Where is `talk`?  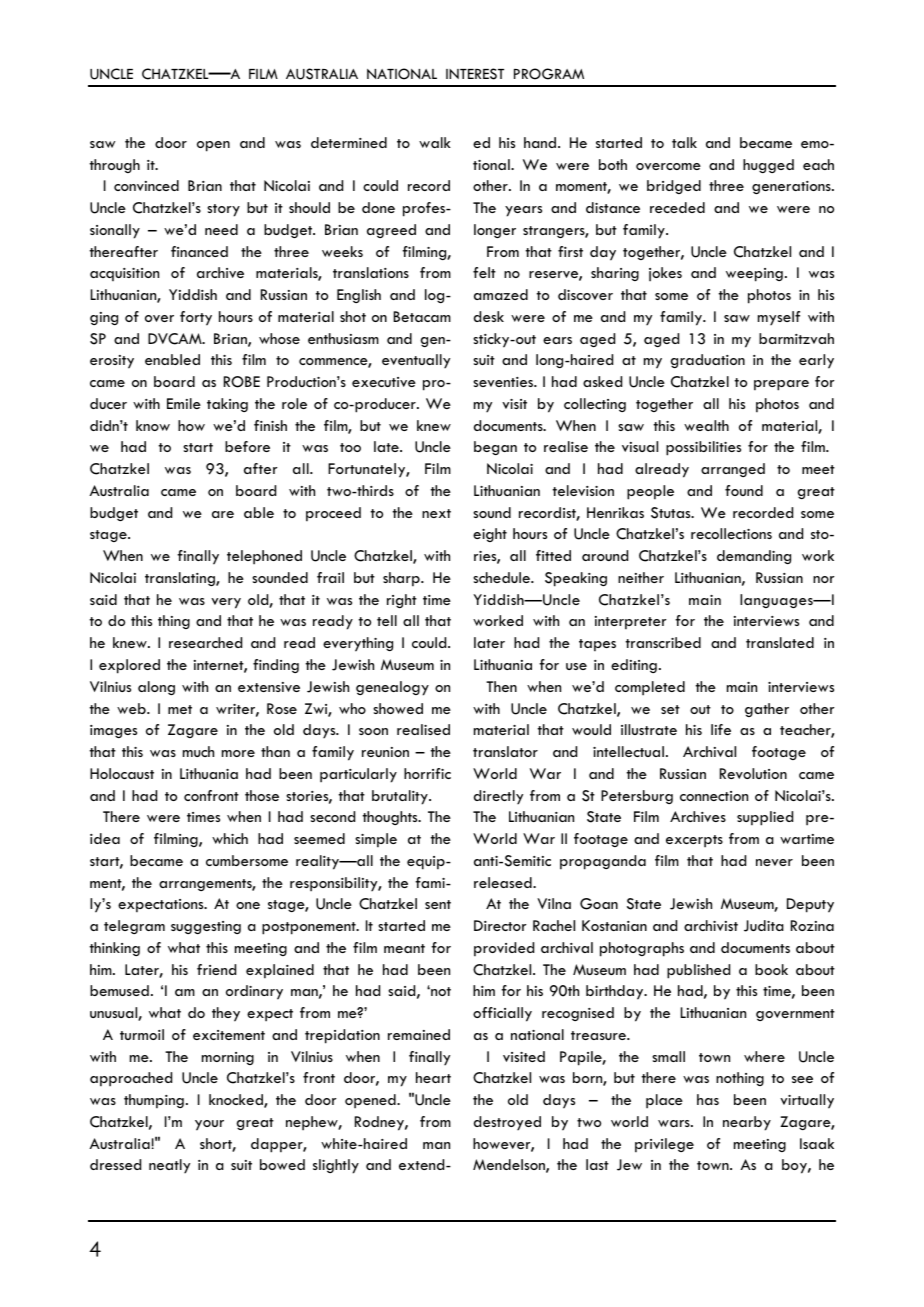
talk is located at coordinates (684, 142).
